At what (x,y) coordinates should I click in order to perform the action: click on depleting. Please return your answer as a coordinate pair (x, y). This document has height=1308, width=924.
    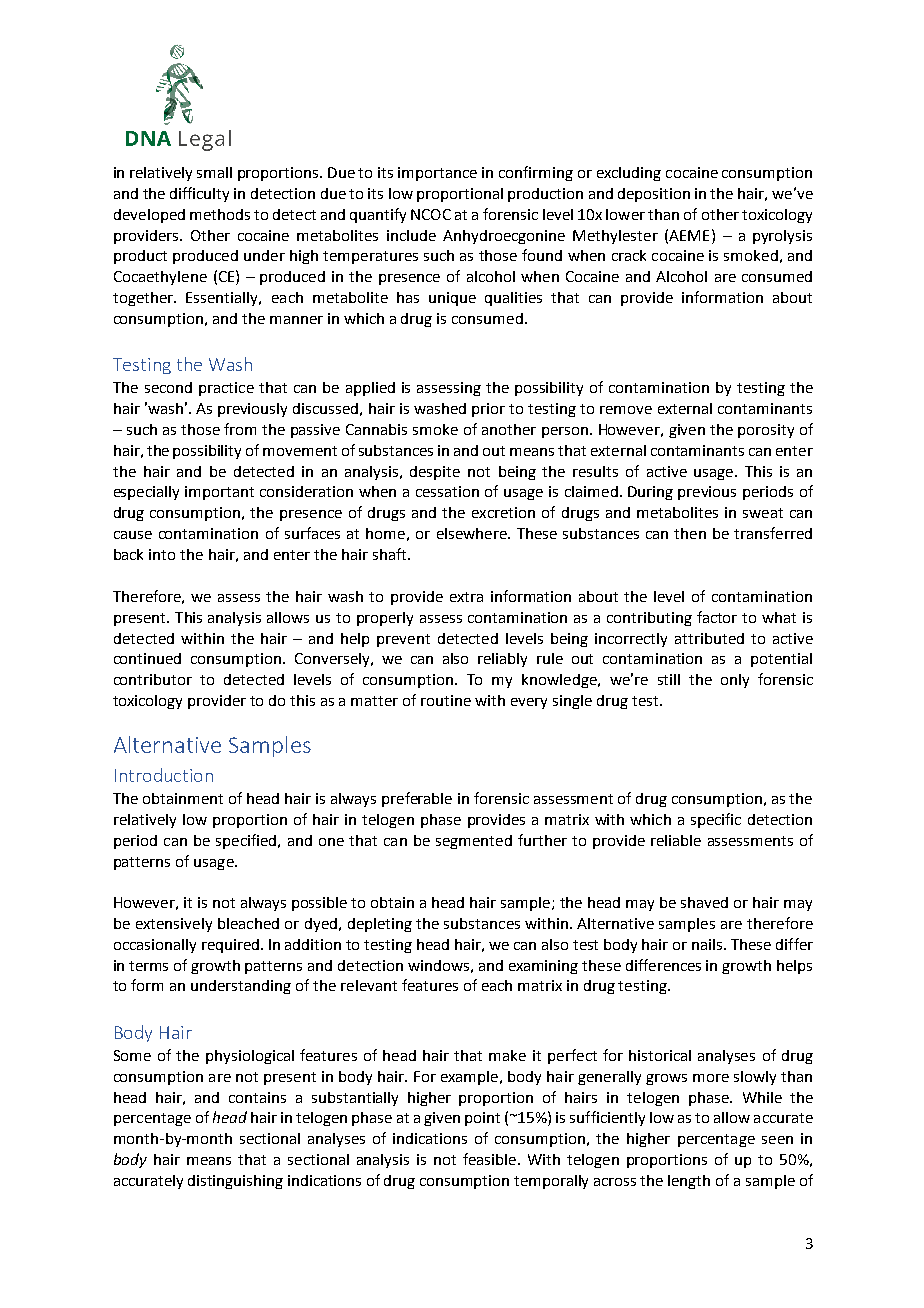
    Looking at the image, I should click on (380, 925).
